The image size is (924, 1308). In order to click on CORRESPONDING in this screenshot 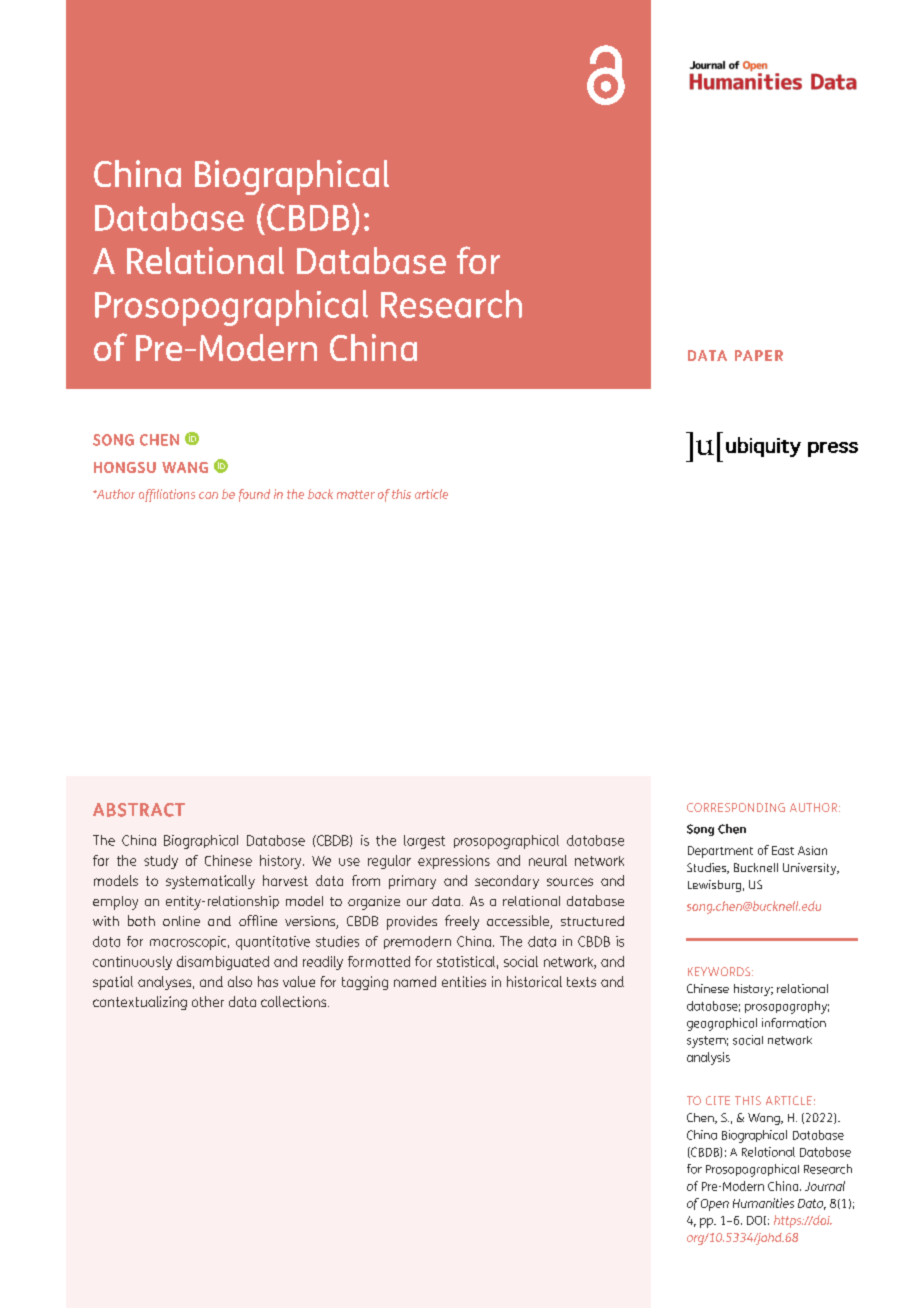, I will do `click(736, 807)`.
